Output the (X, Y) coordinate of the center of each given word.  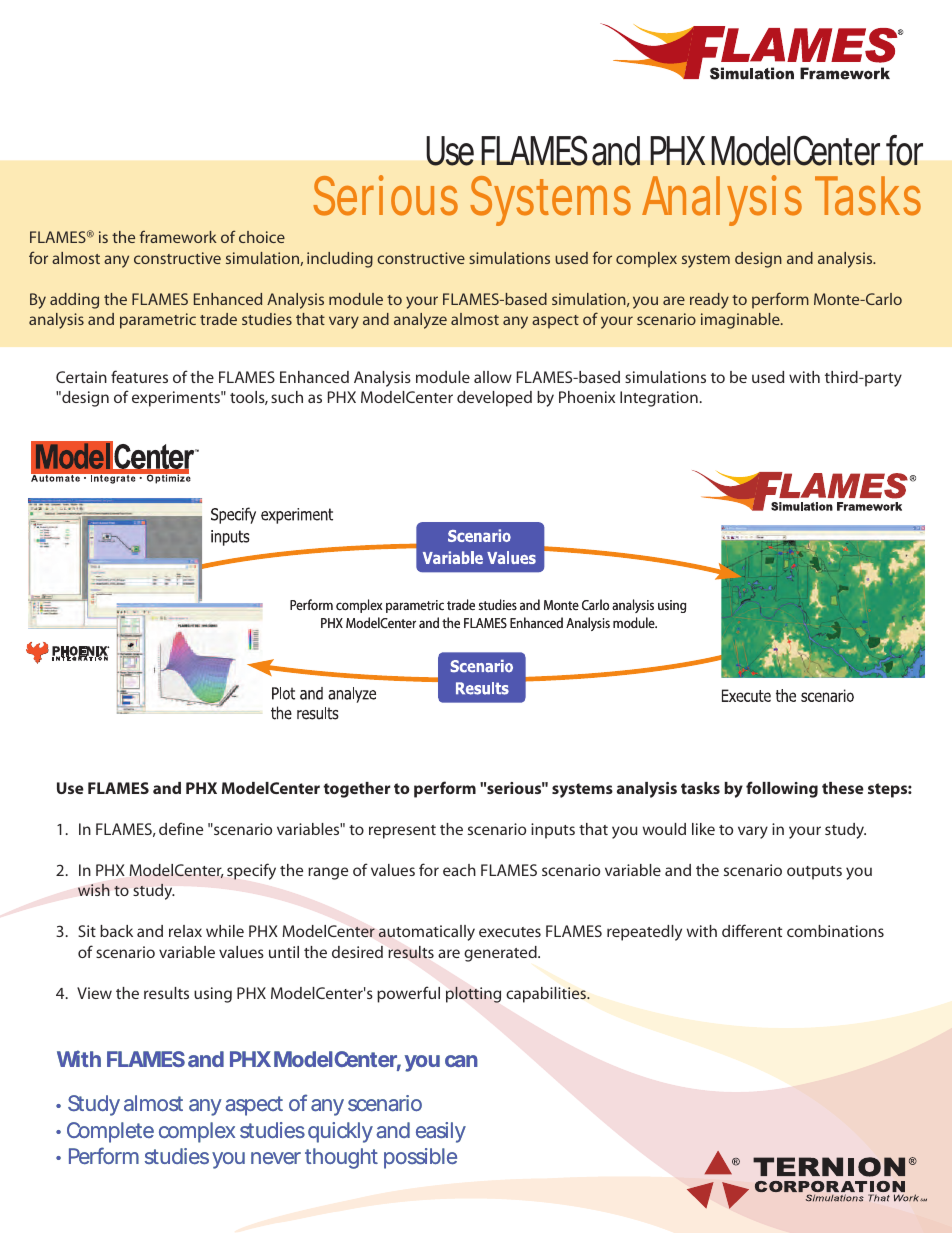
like (703, 829)
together (357, 790)
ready (709, 301)
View (94, 993)
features (139, 376)
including (340, 260)
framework (178, 236)
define (181, 828)
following (782, 789)
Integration (659, 399)
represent (402, 832)
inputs (553, 831)
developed (494, 399)
